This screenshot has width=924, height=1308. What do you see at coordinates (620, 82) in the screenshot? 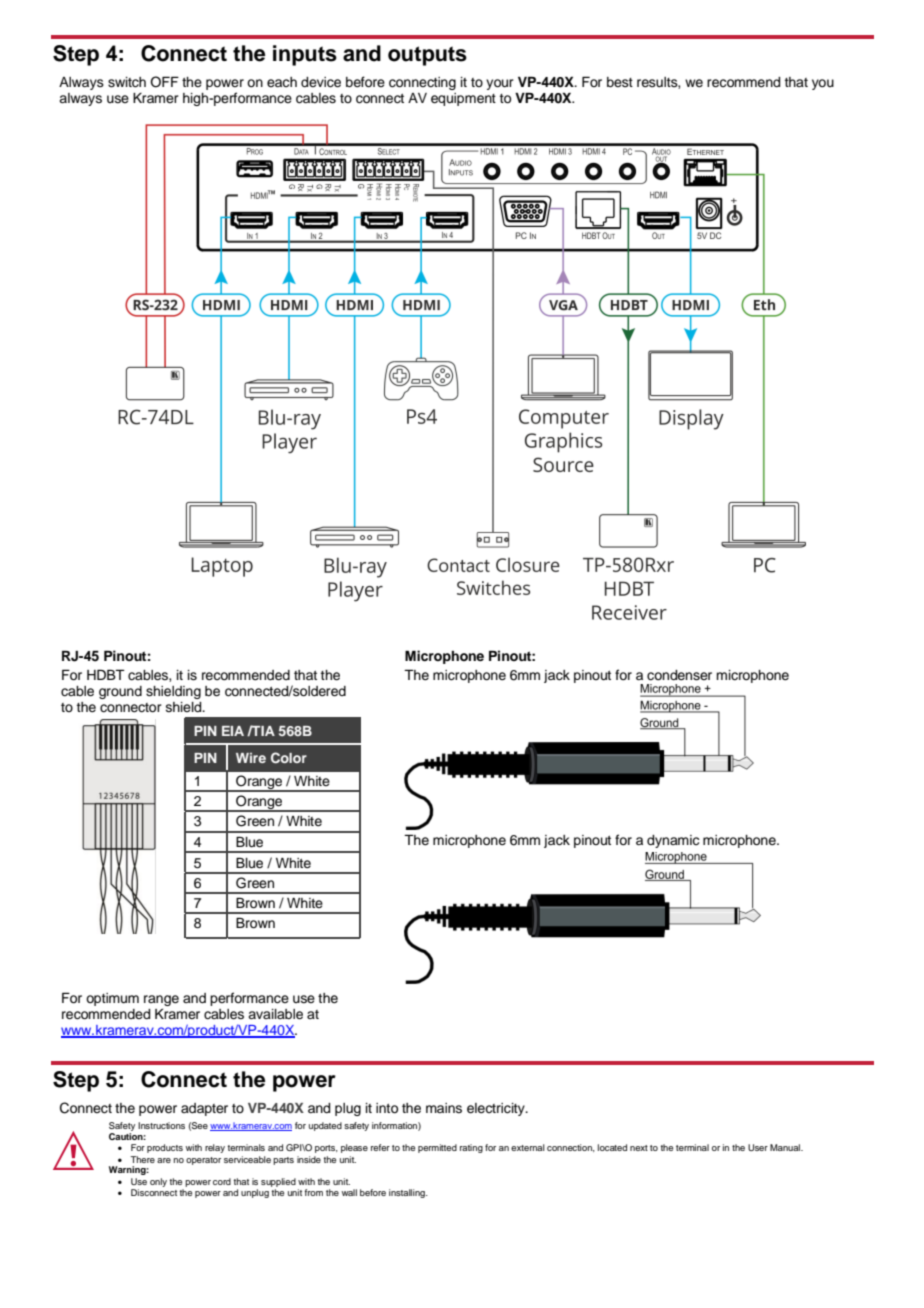
I see `best` at bounding box center [620, 82].
